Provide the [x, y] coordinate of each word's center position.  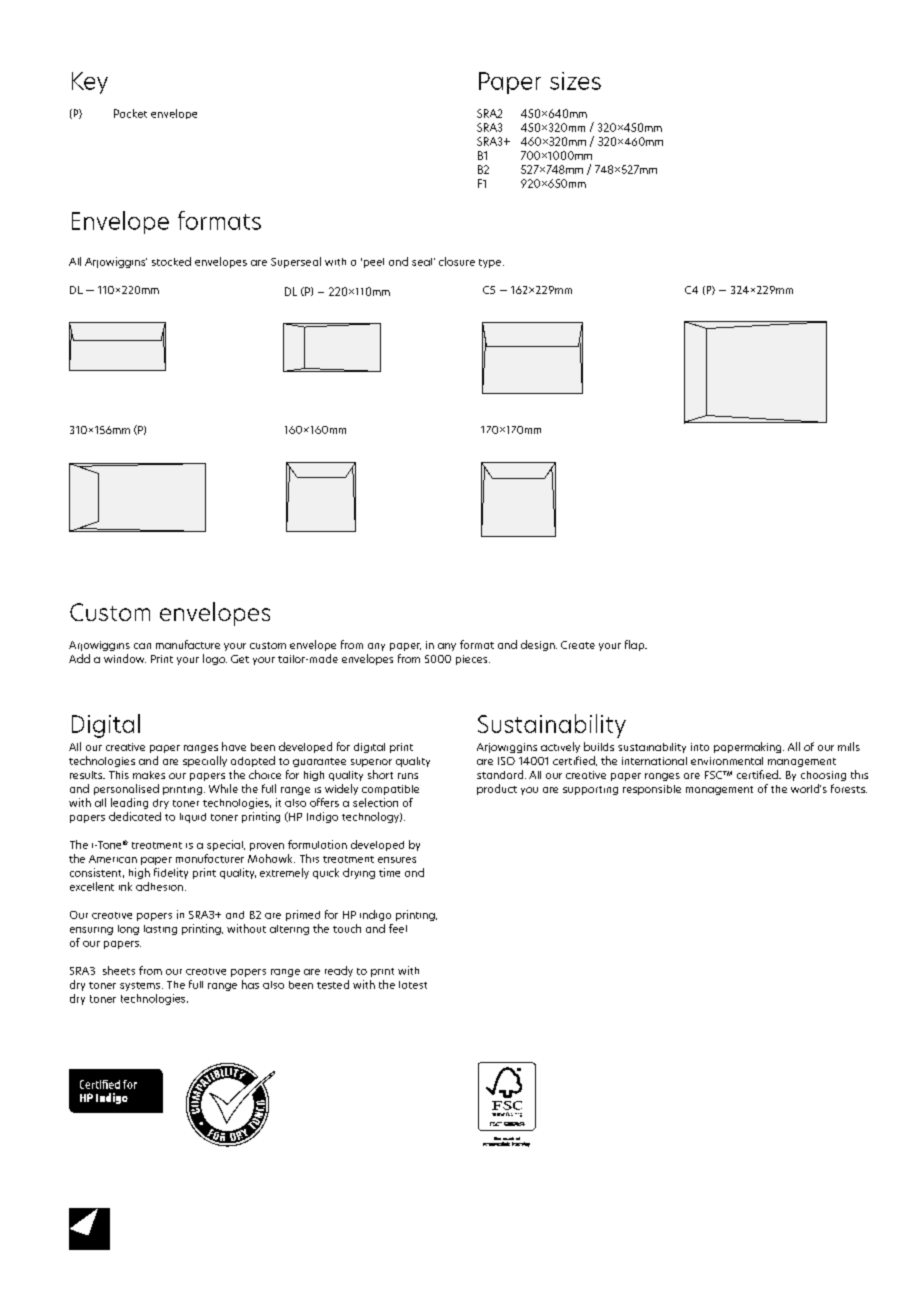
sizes [575, 81]
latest [413, 985]
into [700, 747]
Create [578, 645]
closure [457, 261]
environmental [727, 761]
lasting [160, 930]
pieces [473, 660]
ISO [506, 761]
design [539, 645]
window [125, 658]
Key [90, 83]
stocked [171, 261]
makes [149, 775]
